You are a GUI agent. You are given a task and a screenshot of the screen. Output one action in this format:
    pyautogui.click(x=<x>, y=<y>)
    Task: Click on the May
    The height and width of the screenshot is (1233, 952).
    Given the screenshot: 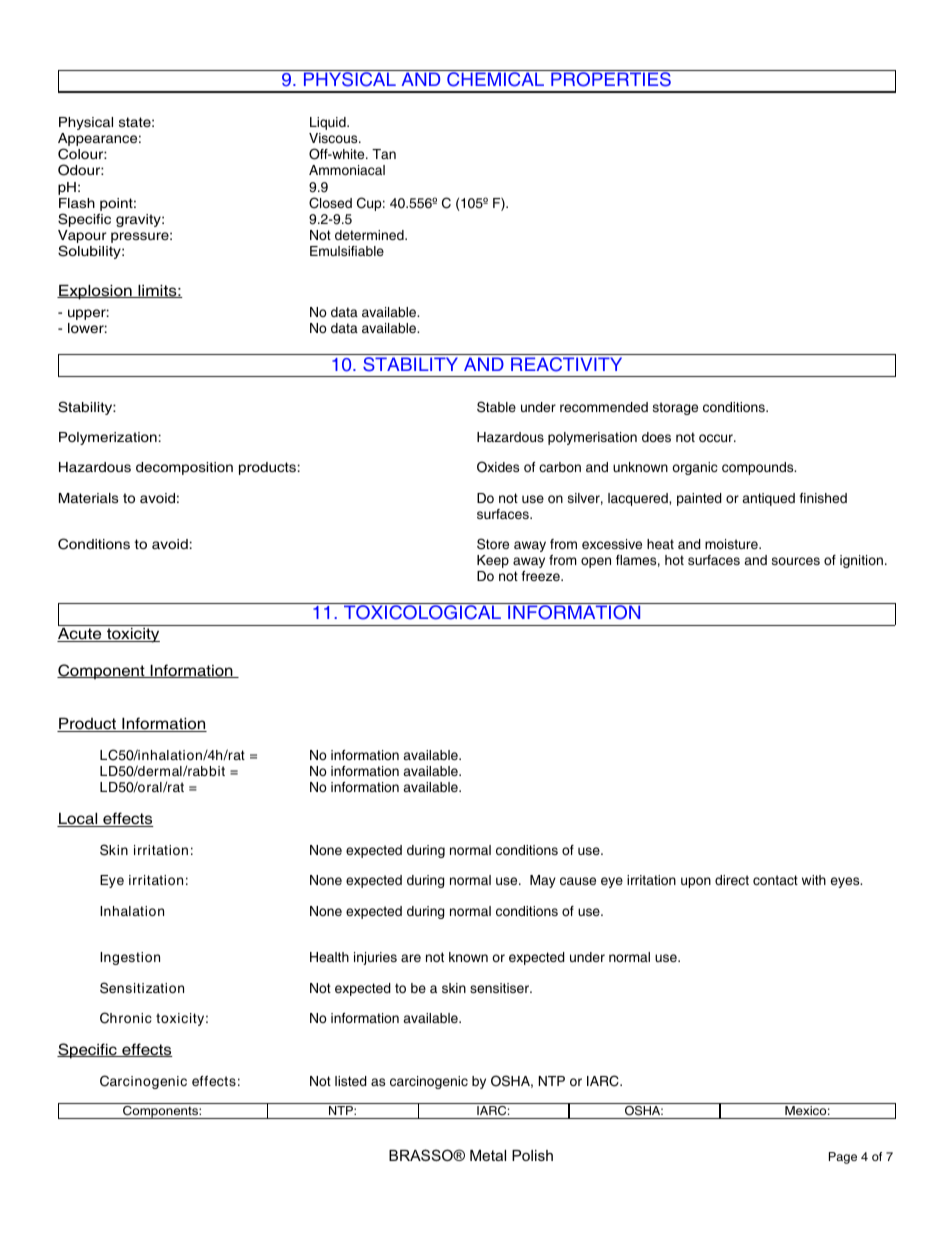 What is the action you would take?
    pyautogui.click(x=543, y=881)
